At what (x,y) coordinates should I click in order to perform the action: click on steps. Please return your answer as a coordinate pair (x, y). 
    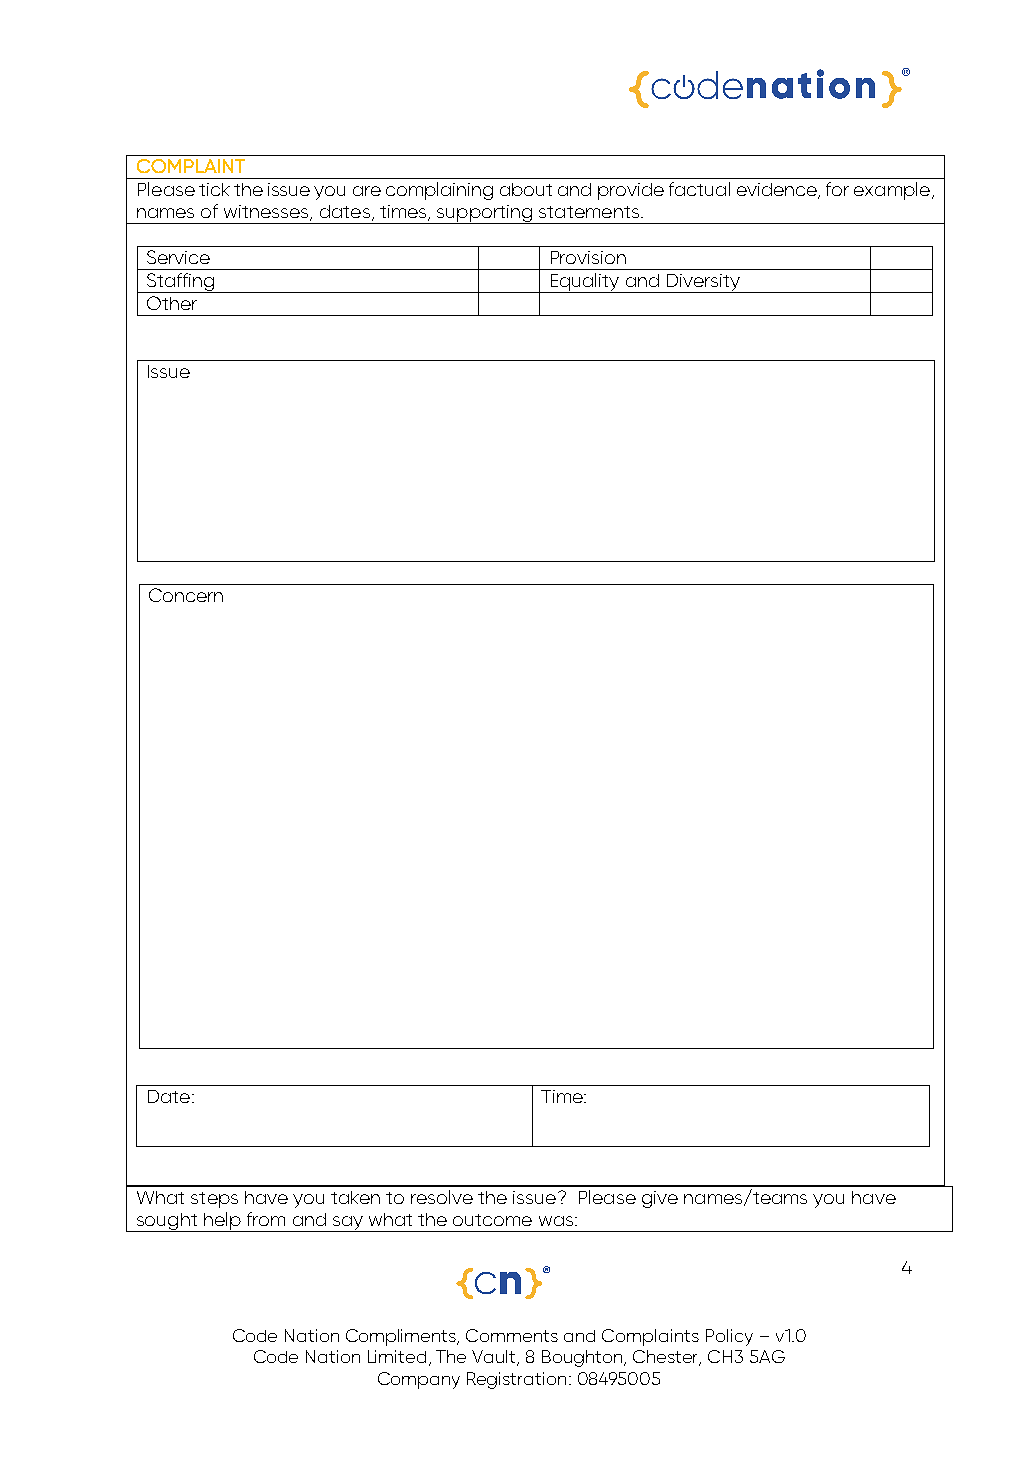
    Looking at the image, I should click on (214, 1200).
